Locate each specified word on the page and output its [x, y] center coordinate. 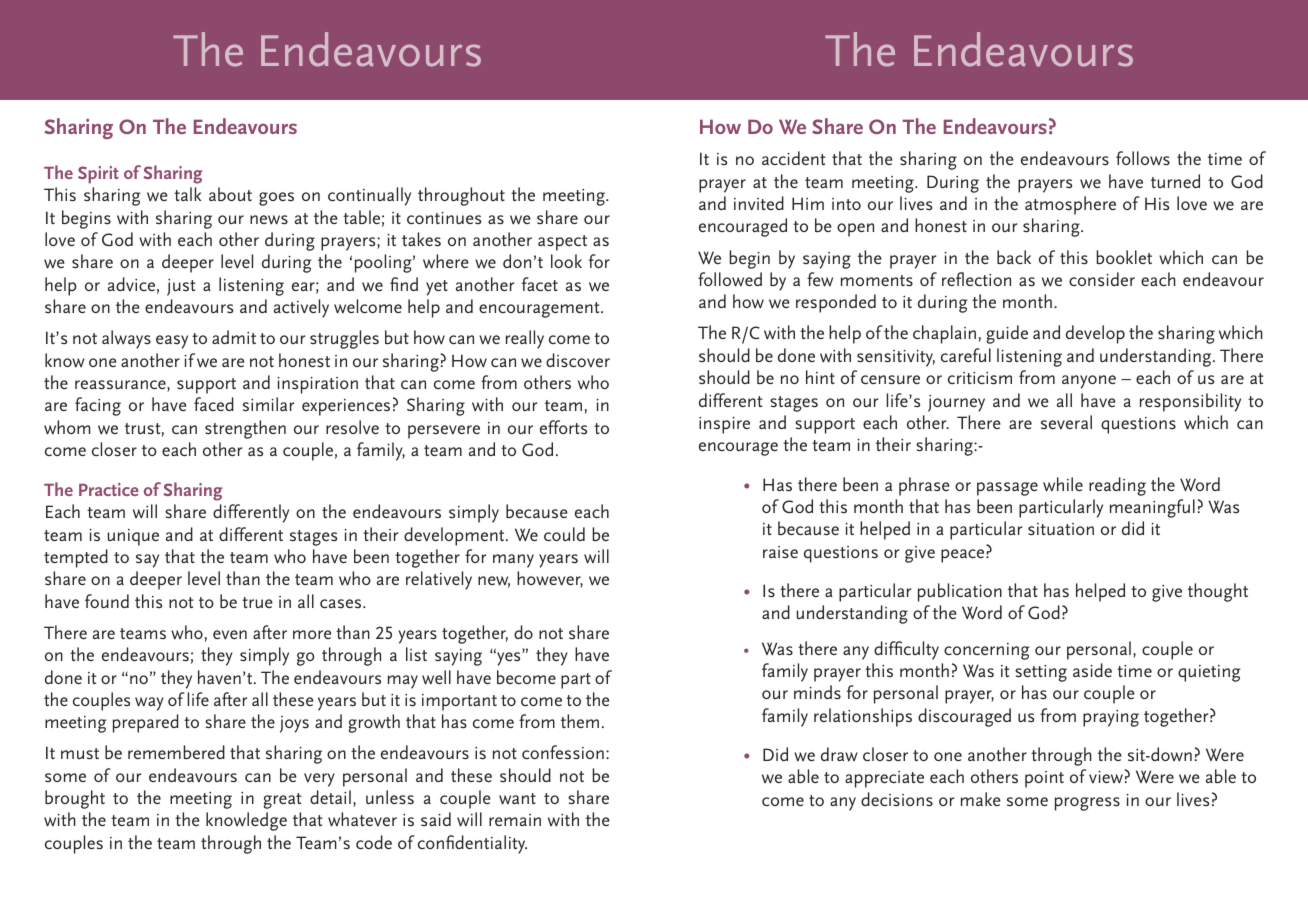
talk [187, 194]
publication [960, 592]
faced [214, 404]
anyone [1089, 382]
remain [515, 820]
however [550, 579]
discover [578, 360]
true [257, 602]
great [282, 801]
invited [759, 203]
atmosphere [1070, 205]
